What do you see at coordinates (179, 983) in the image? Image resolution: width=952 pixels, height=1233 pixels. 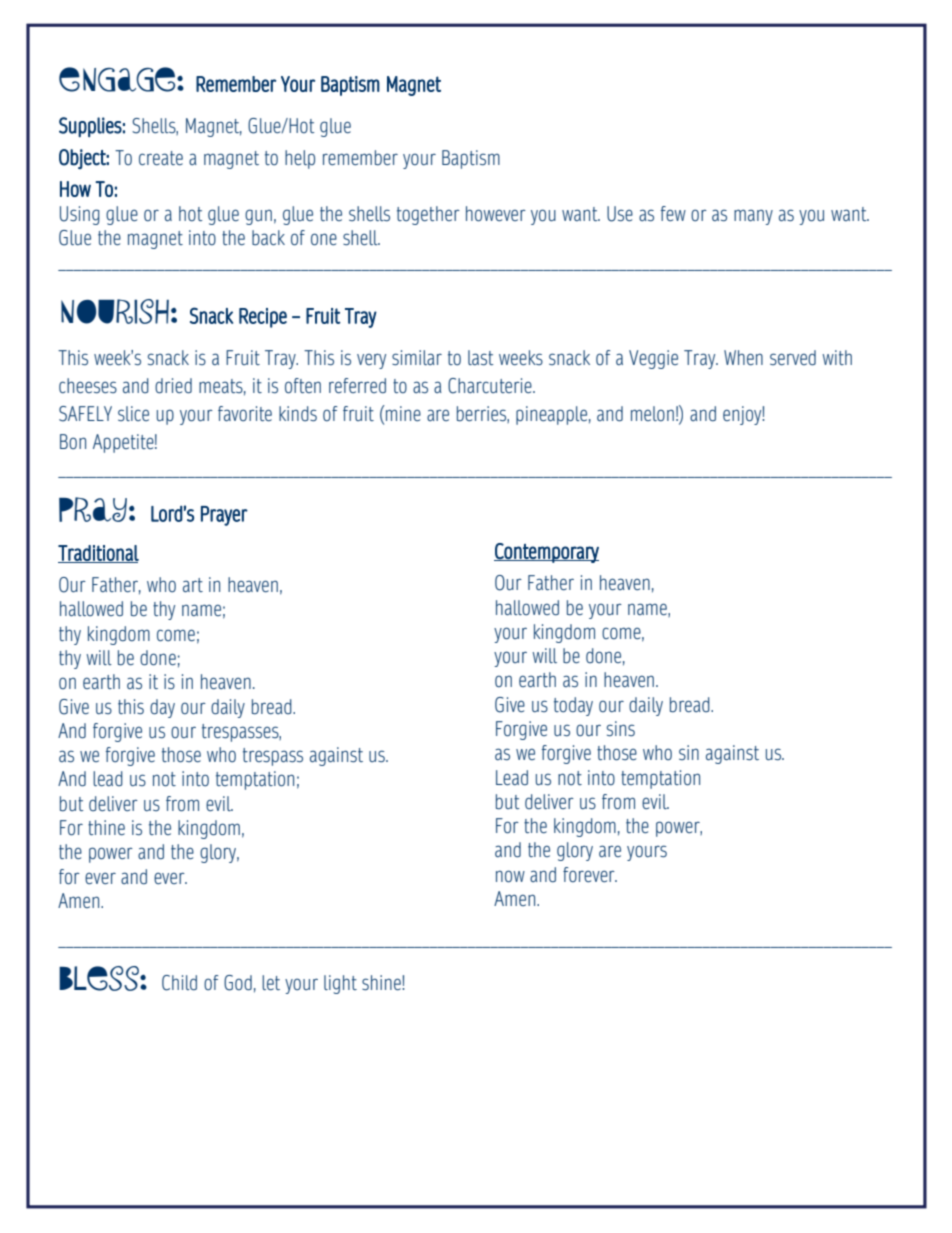 I see `Child` at bounding box center [179, 983].
